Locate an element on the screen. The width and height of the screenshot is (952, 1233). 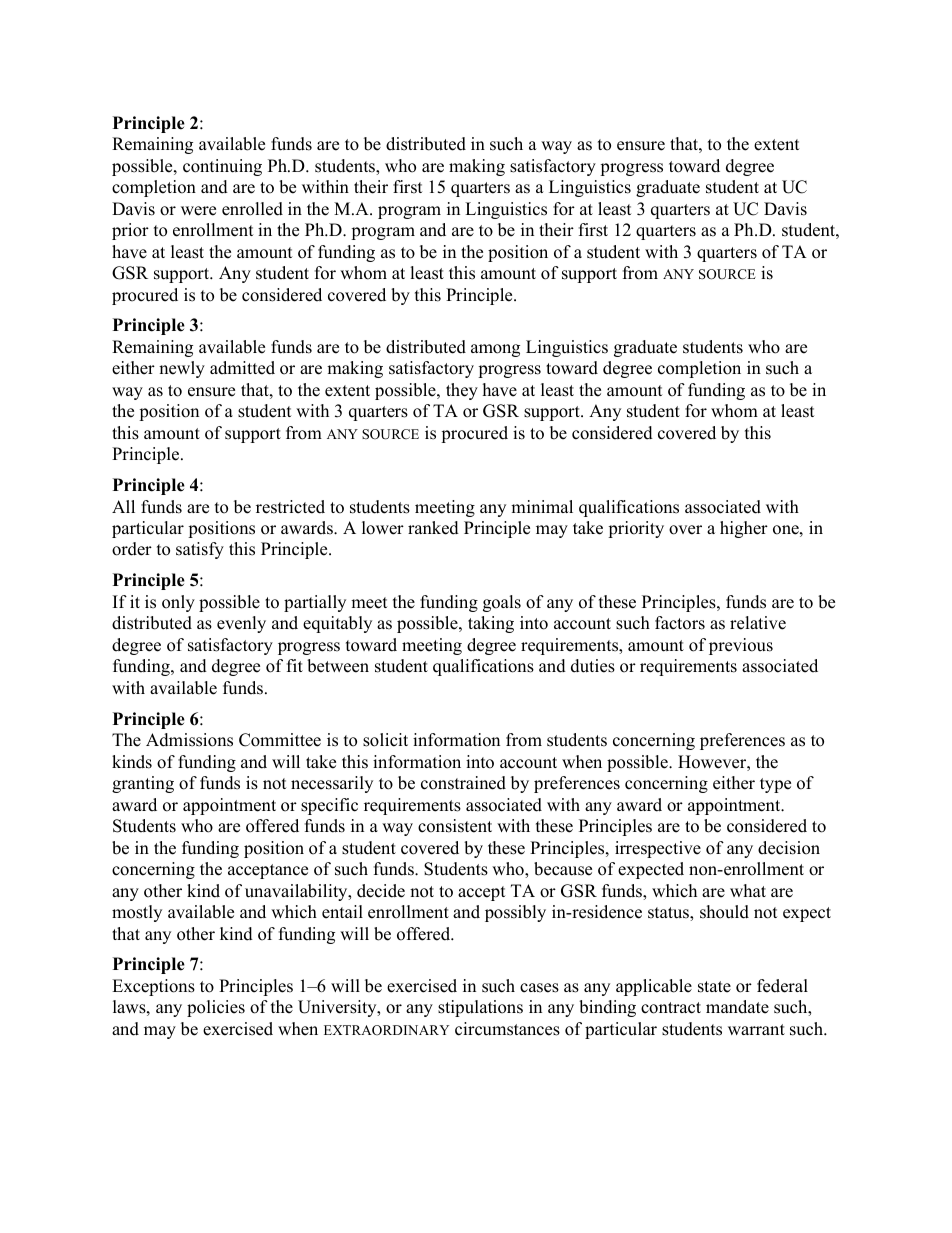
taking is located at coordinates (491, 624).
